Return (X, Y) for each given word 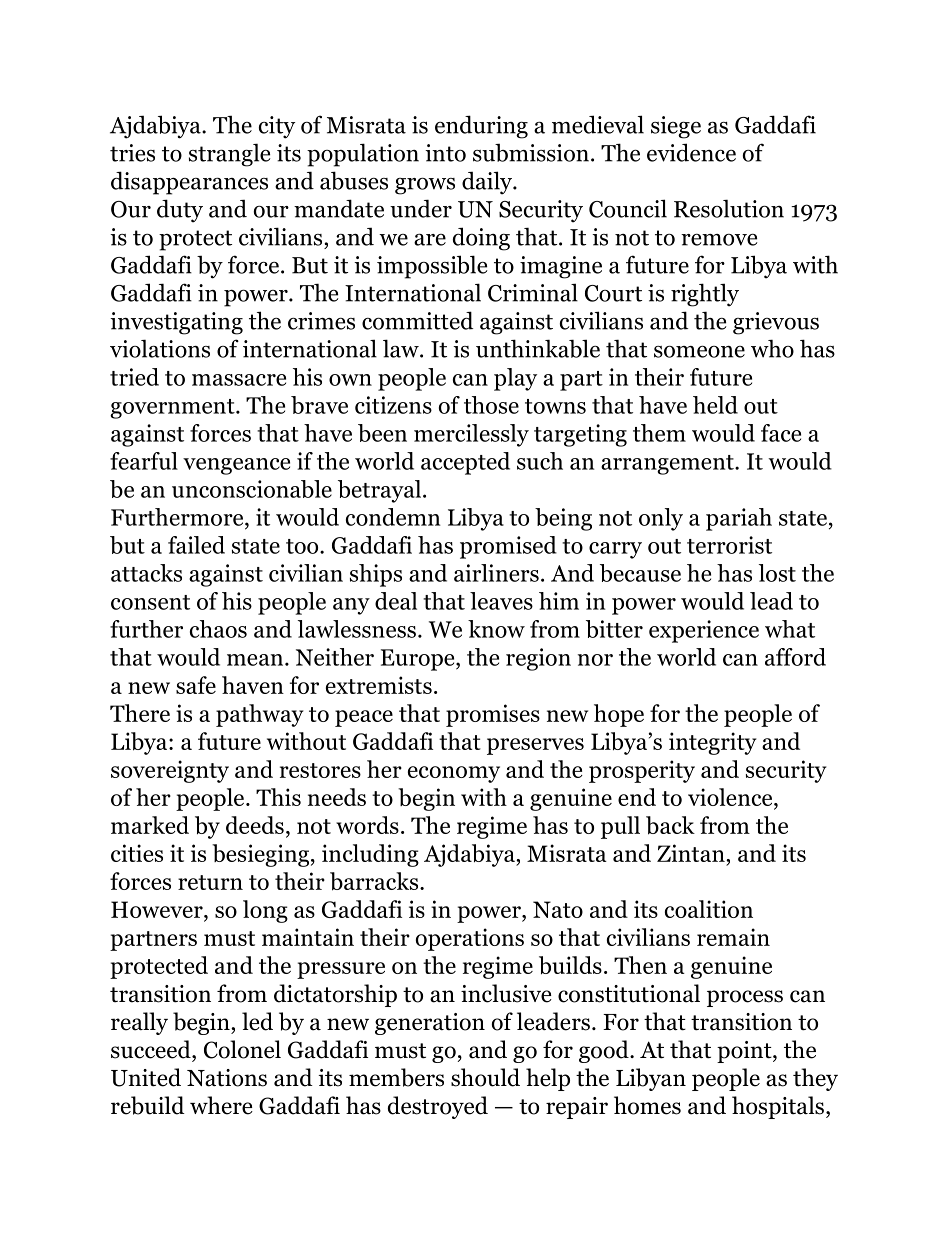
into (445, 153)
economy (454, 774)
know (496, 629)
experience (704, 631)
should (485, 1077)
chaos (218, 629)
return (210, 882)
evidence (691, 152)
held (715, 405)
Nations (227, 1078)
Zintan (692, 853)
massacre (239, 380)
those (491, 405)
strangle (230, 155)
